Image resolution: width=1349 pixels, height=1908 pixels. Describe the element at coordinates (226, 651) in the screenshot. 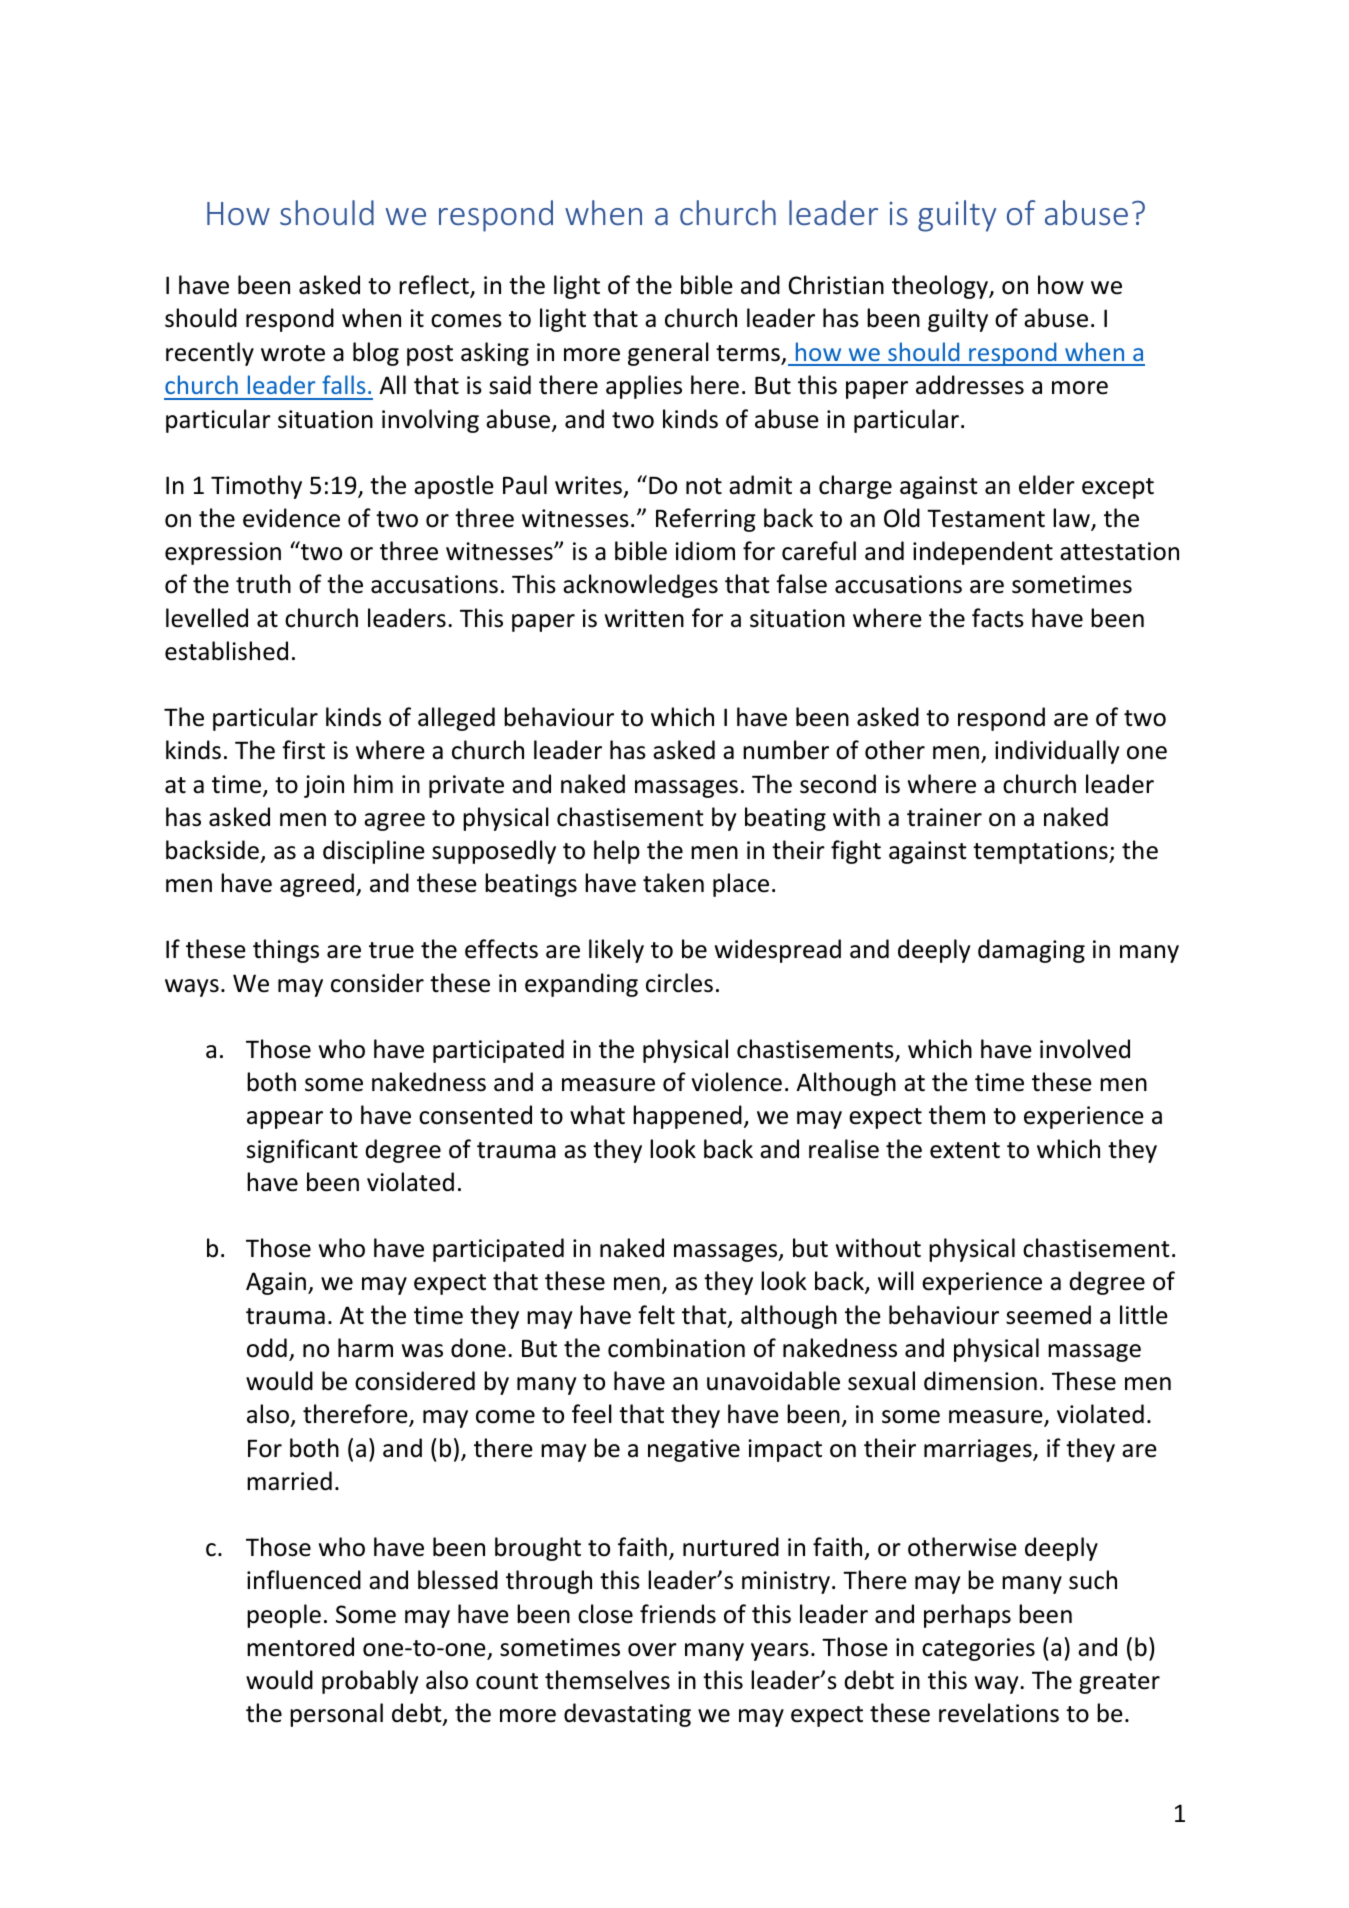

I see `established` at that location.
